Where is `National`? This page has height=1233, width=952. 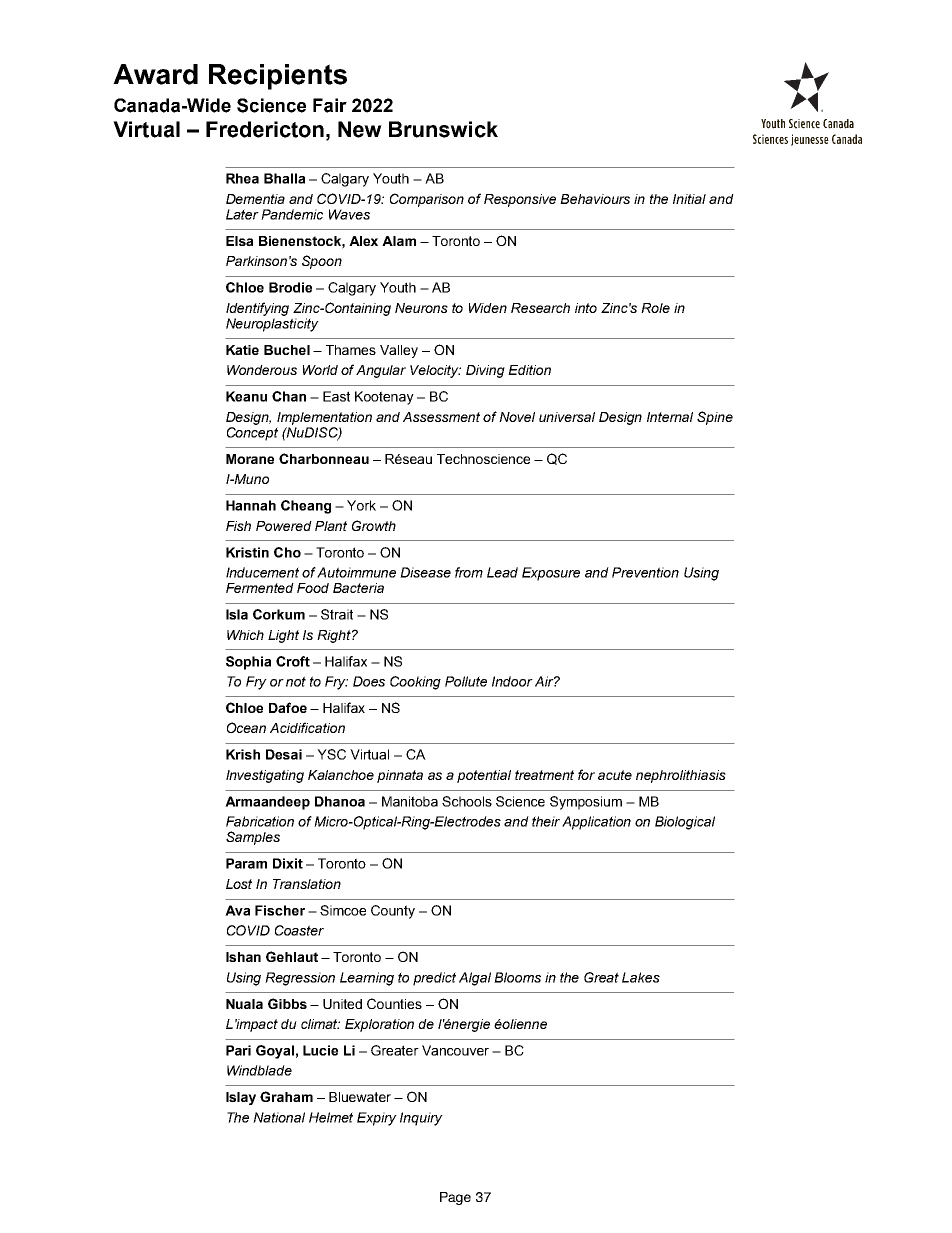 National is located at coordinates (279, 1117).
